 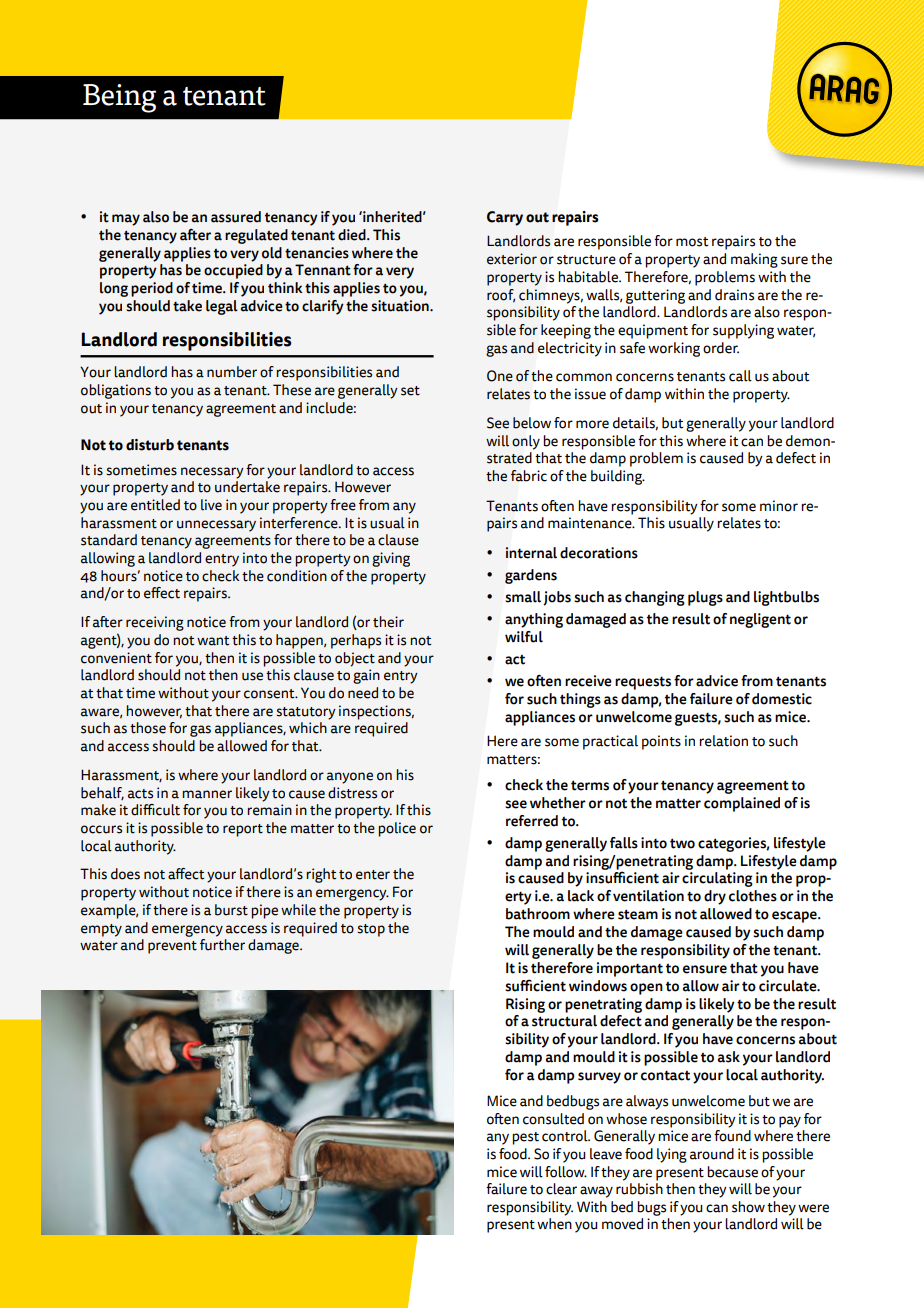 What do you see at coordinates (692, 242) in the image?
I see `most` at bounding box center [692, 242].
